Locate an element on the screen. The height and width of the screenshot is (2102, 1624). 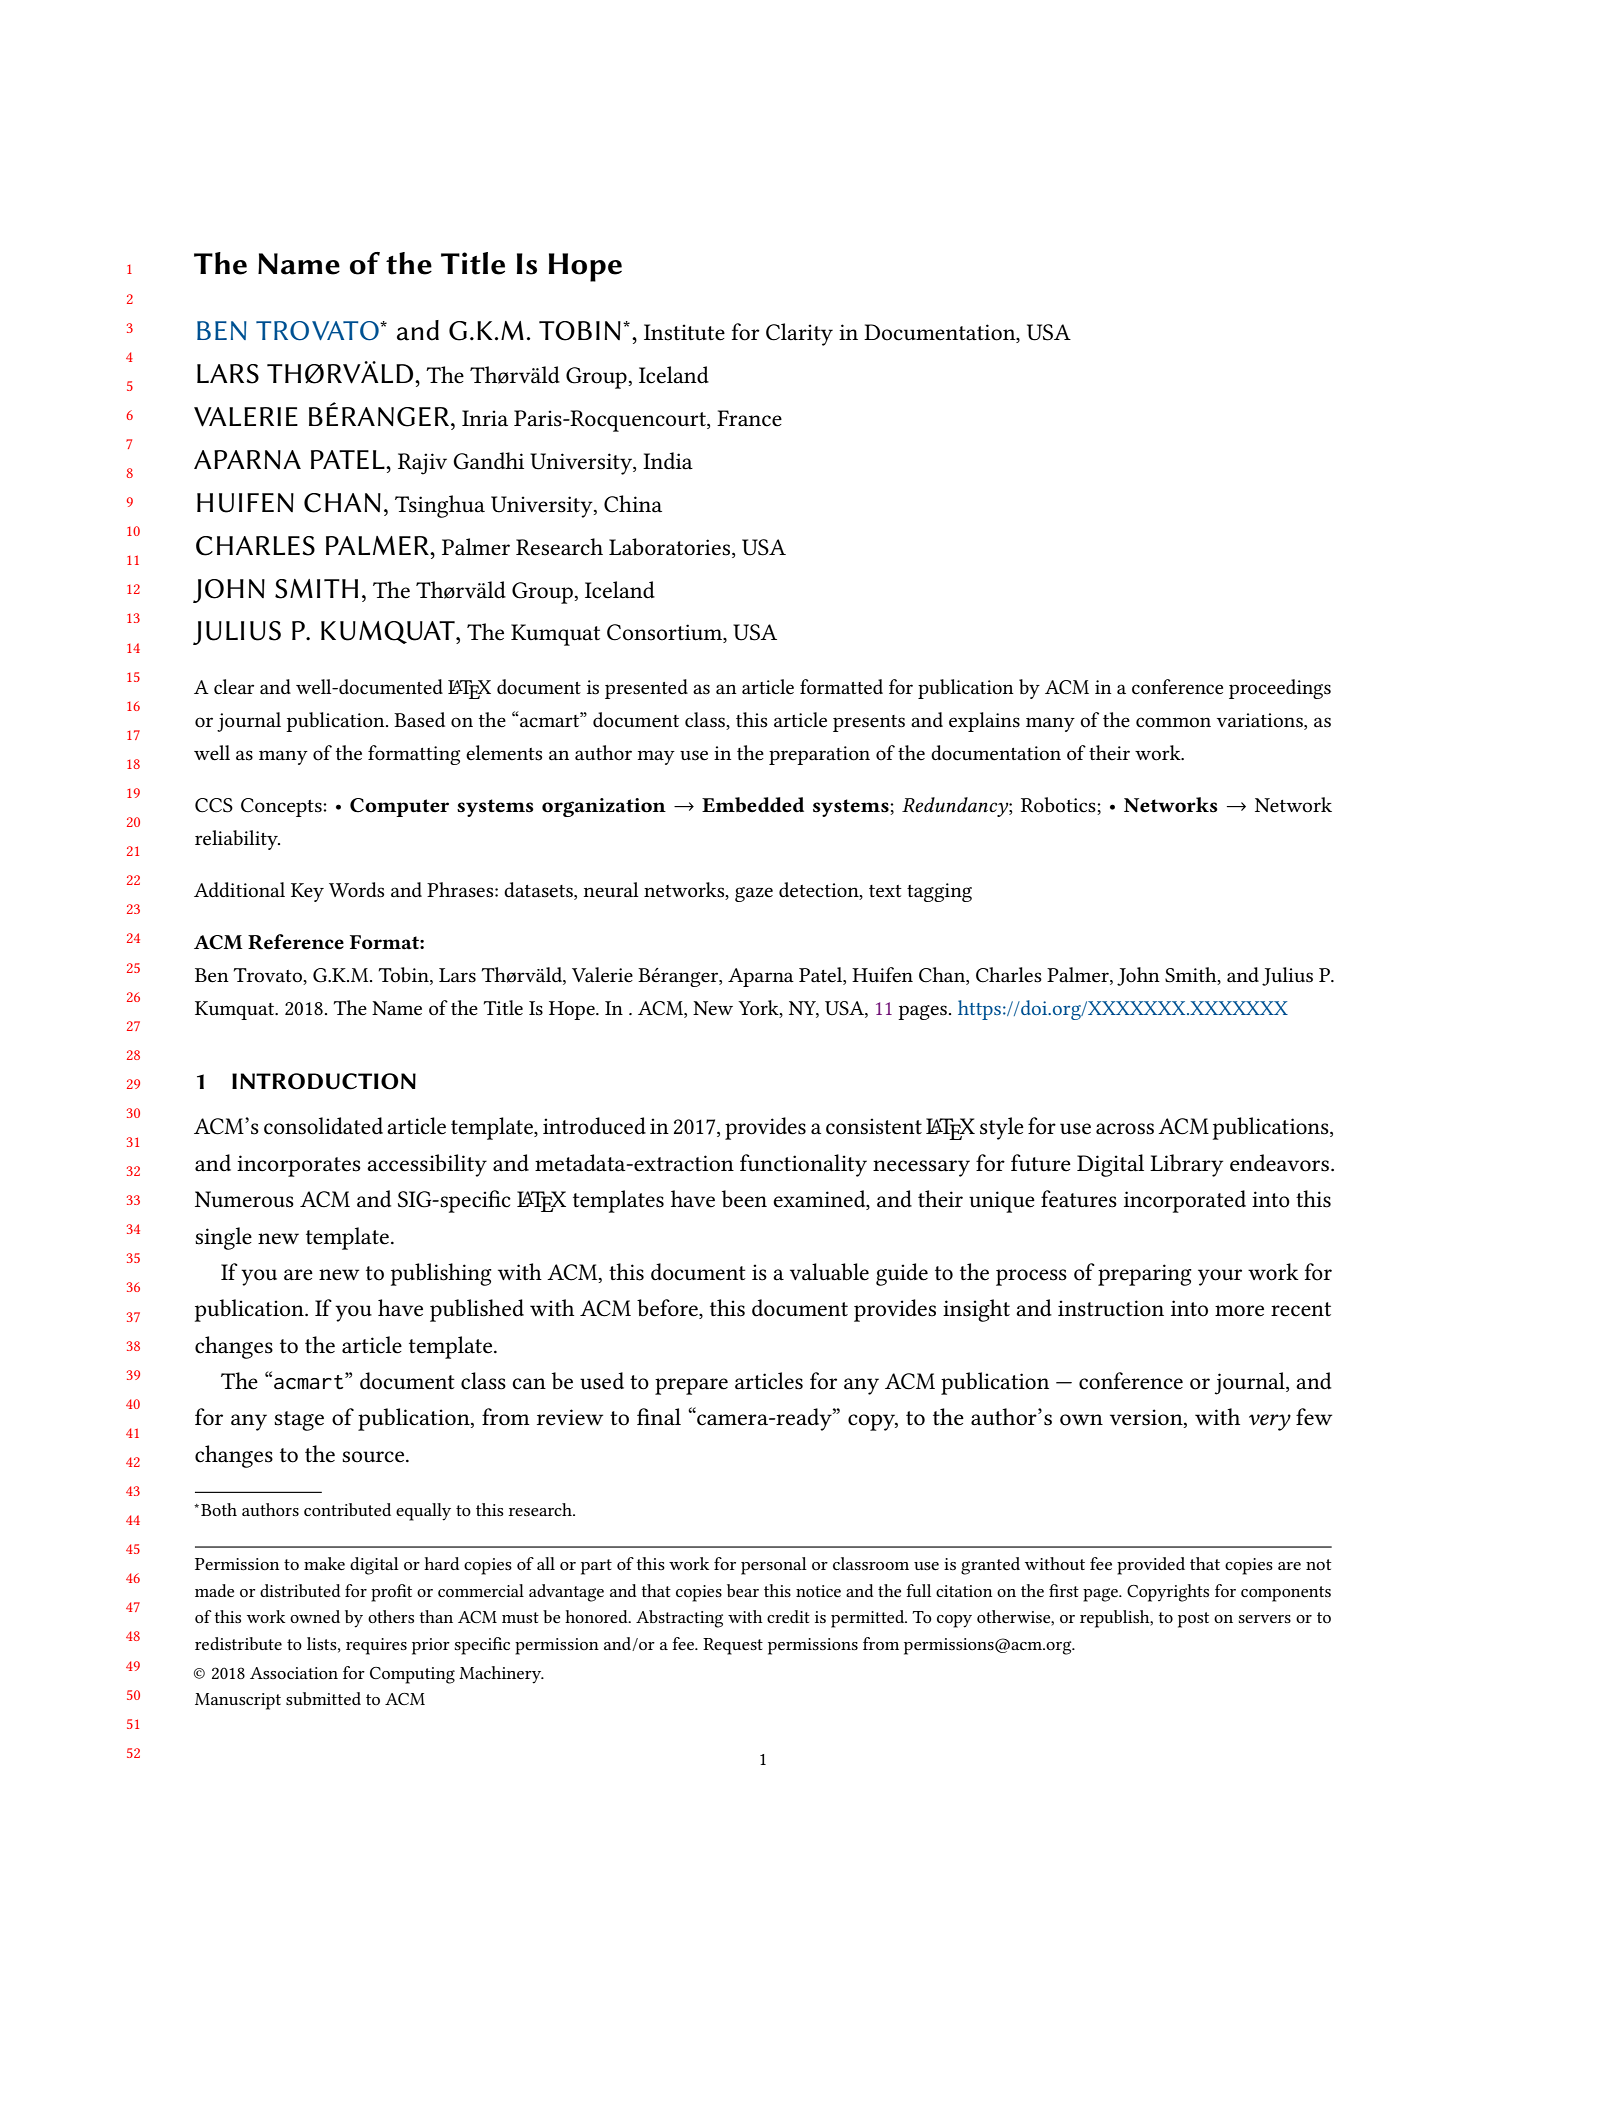
Inria is located at coordinates (485, 418).
